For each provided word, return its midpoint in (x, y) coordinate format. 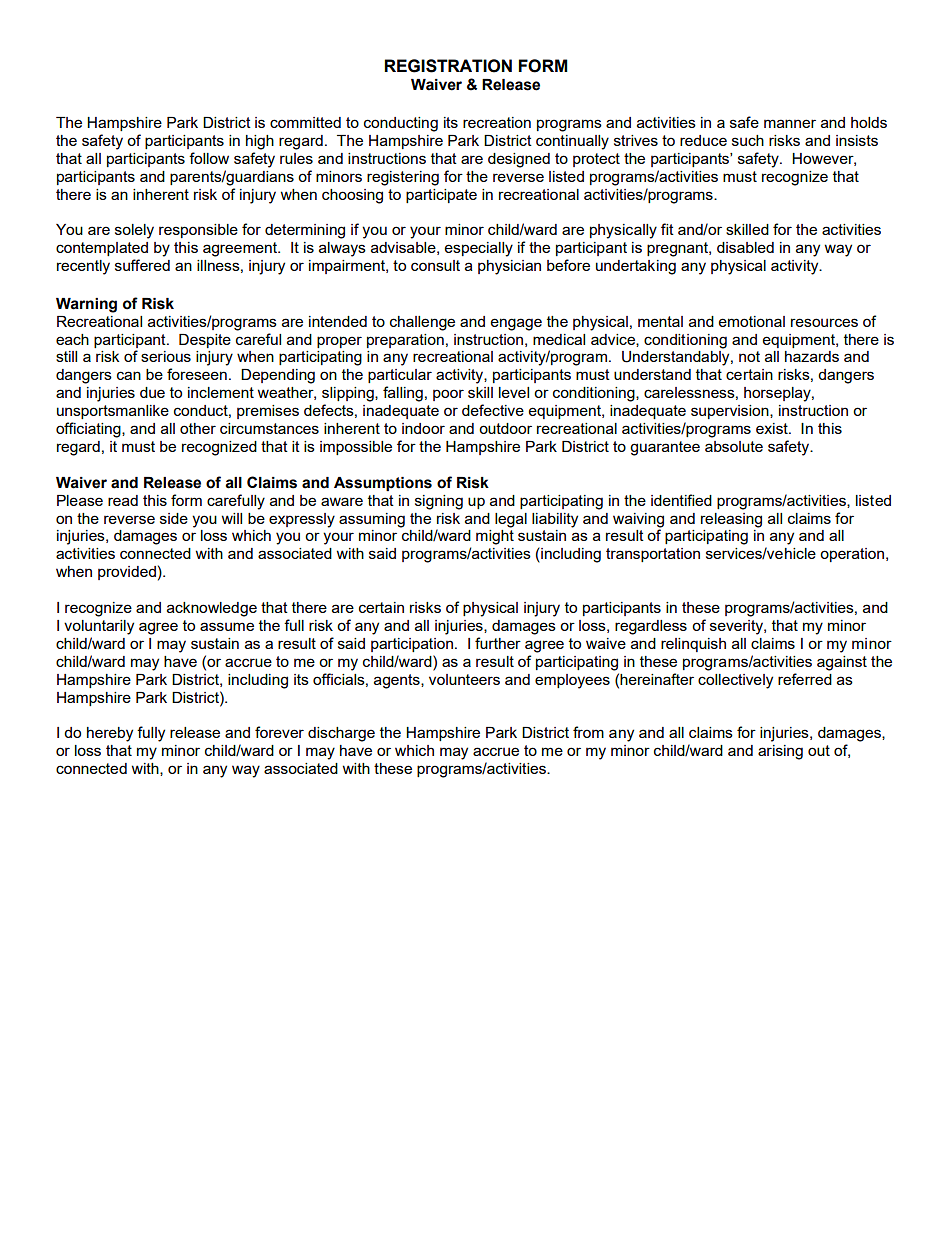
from (588, 732)
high (260, 142)
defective (493, 410)
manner (790, 123)
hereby (110, 734)
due (152, 392)
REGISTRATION (448, 66)
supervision (731, 412)
